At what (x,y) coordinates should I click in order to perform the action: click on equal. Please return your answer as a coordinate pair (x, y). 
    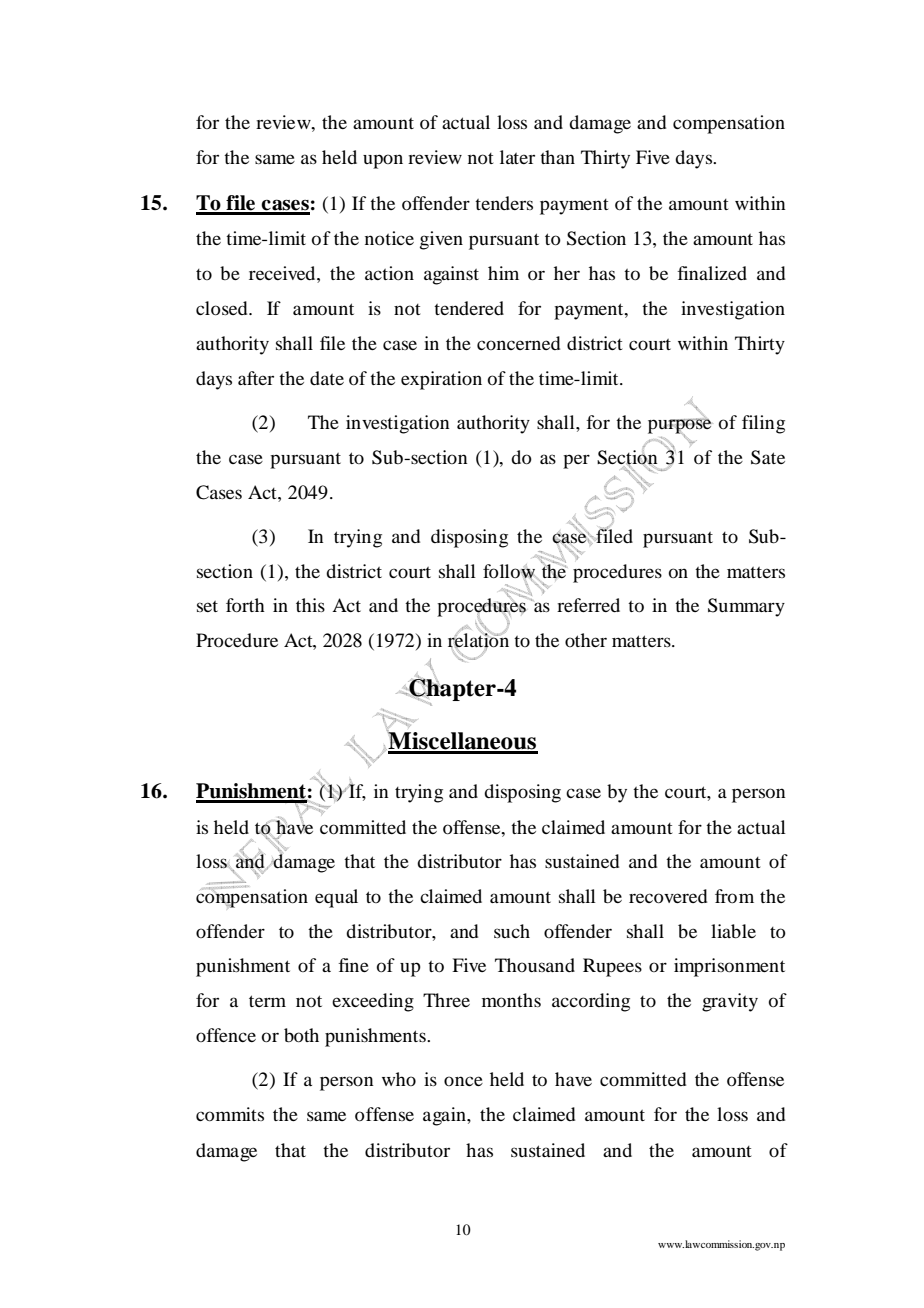
    Looking at the image, I should click on (336, 898).
